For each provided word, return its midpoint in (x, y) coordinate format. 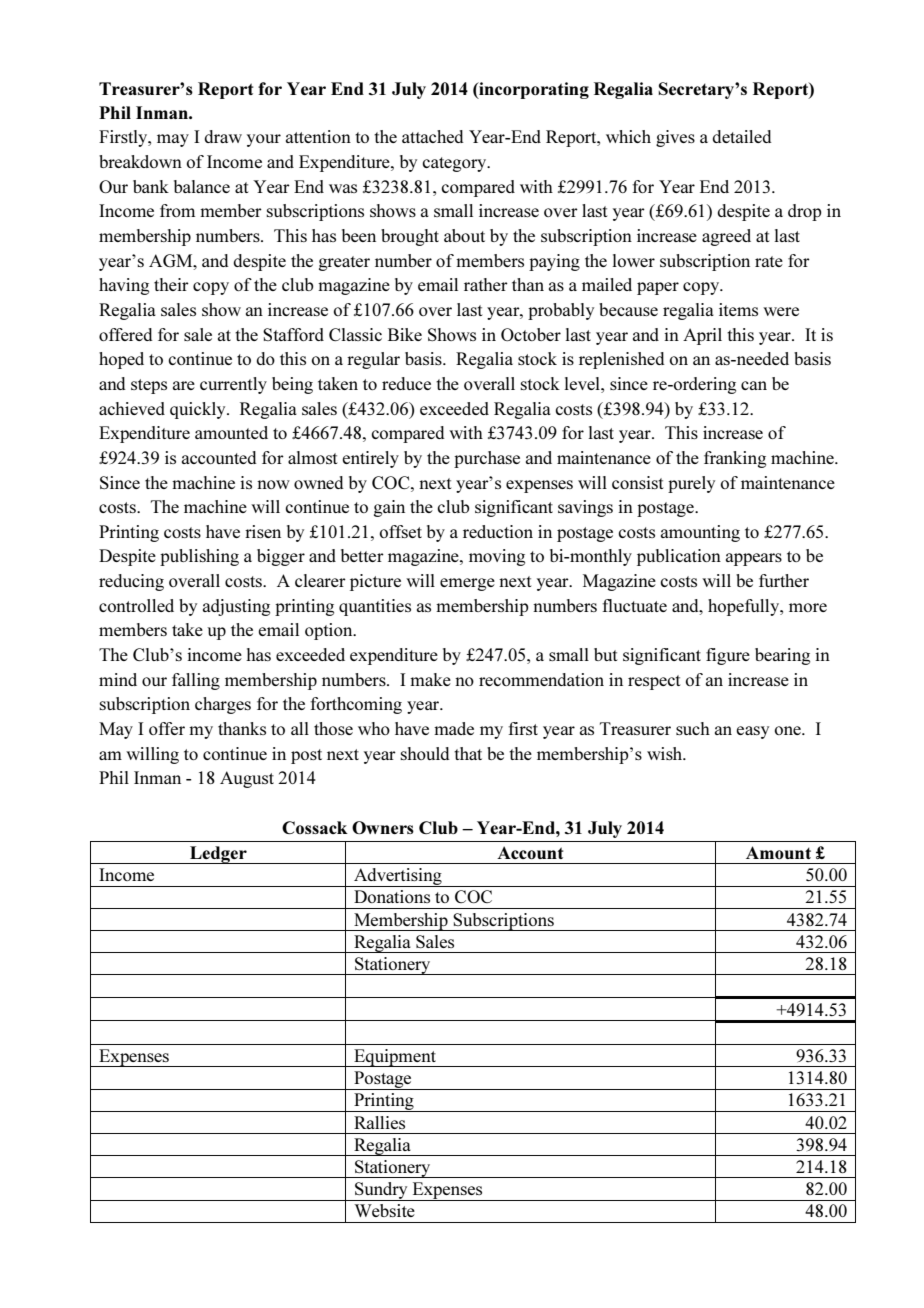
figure (728, 656)
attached (433, 136)
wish (666, 753)
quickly (199, 410)
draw (223, 136)
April (702, 336)
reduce (406, 383)
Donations (392, 896)
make (430, 679)
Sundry (381, 1191)
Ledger (218, 855)
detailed (742, 136)
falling (196, 681)
